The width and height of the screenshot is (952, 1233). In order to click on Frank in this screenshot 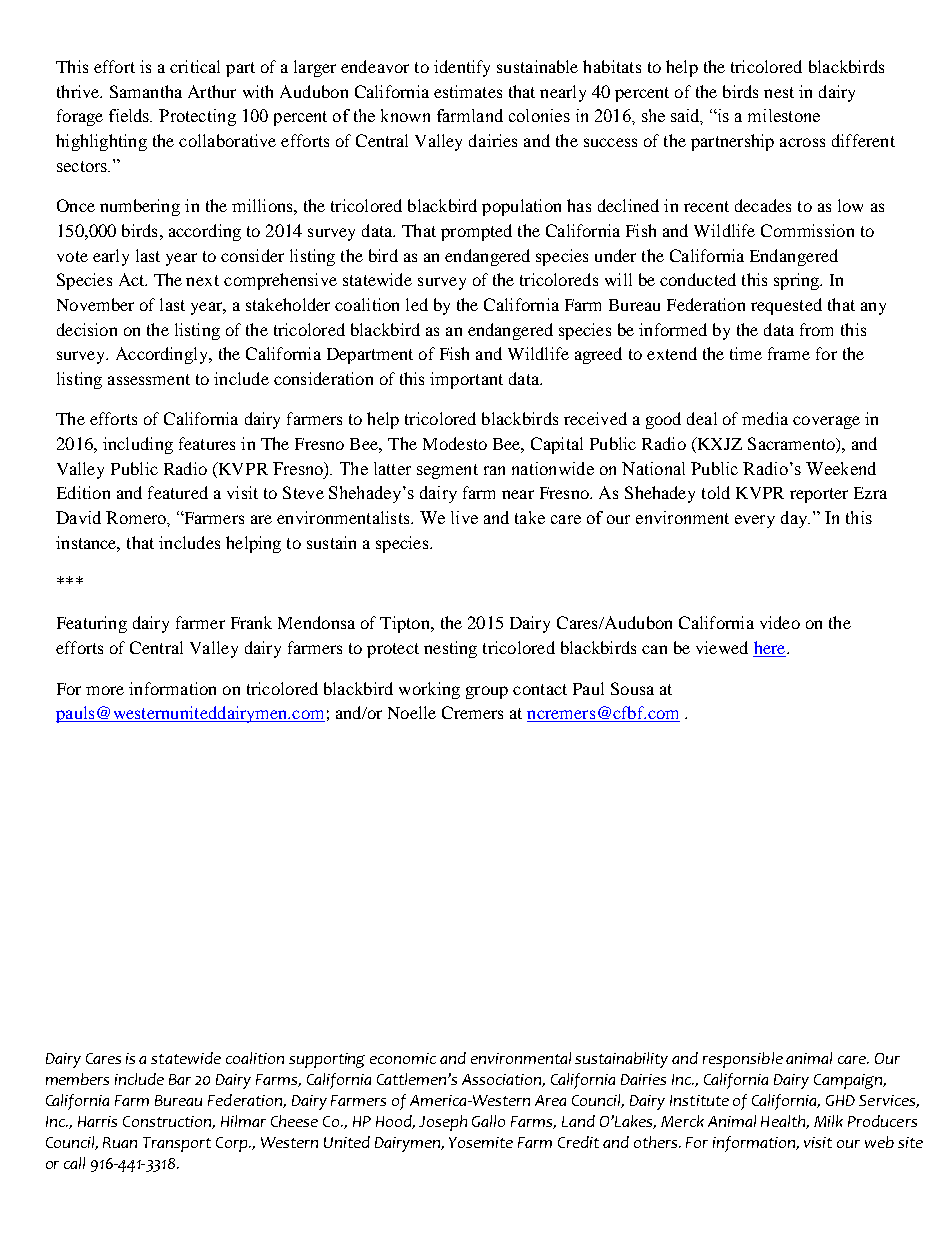, I will do `click(251, 622)`.
